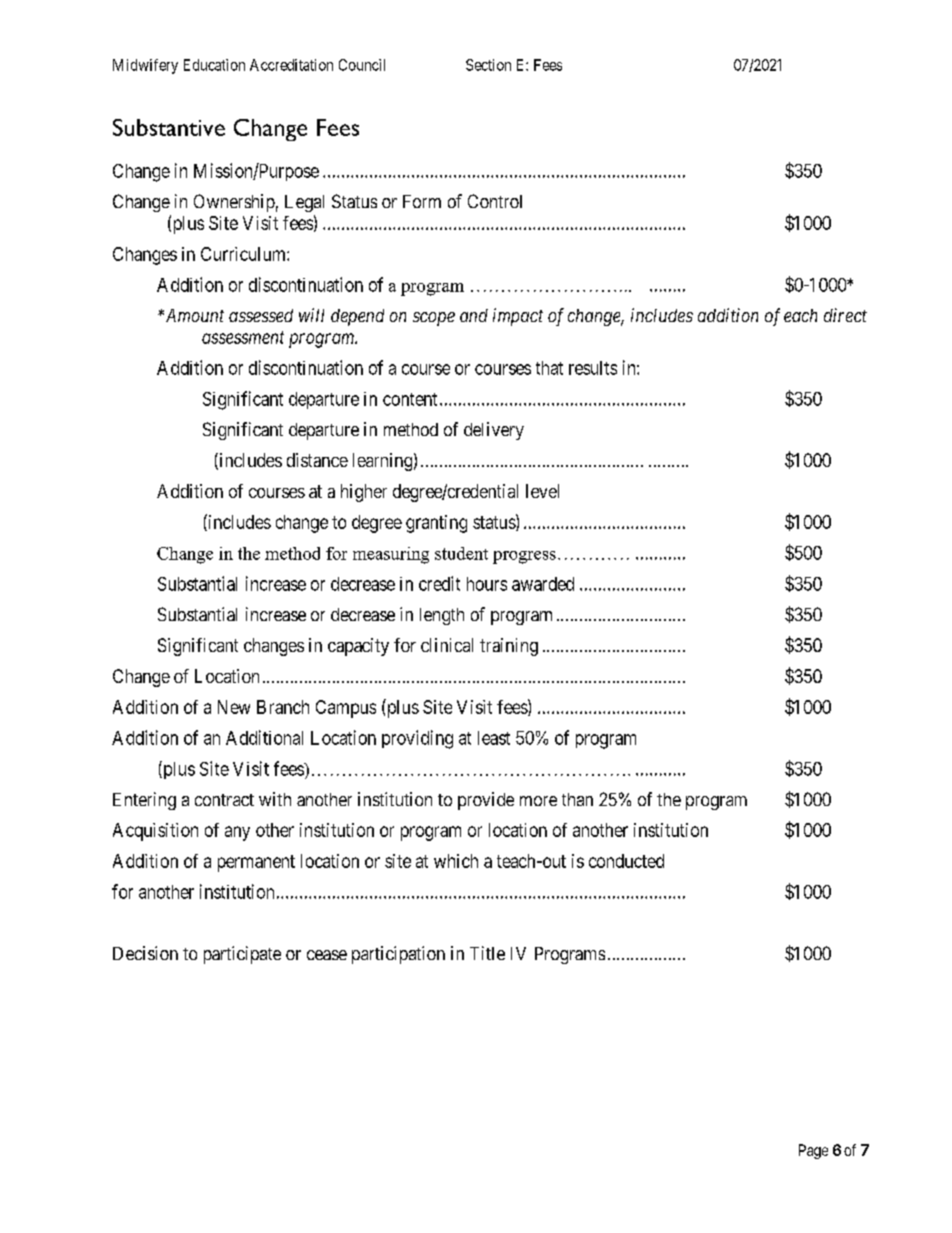 Image resolution: width=952 pixels, height=1233 pixels. Describe the element at coordinates (593, 368) in the screenshot. I see `results` at that location.
